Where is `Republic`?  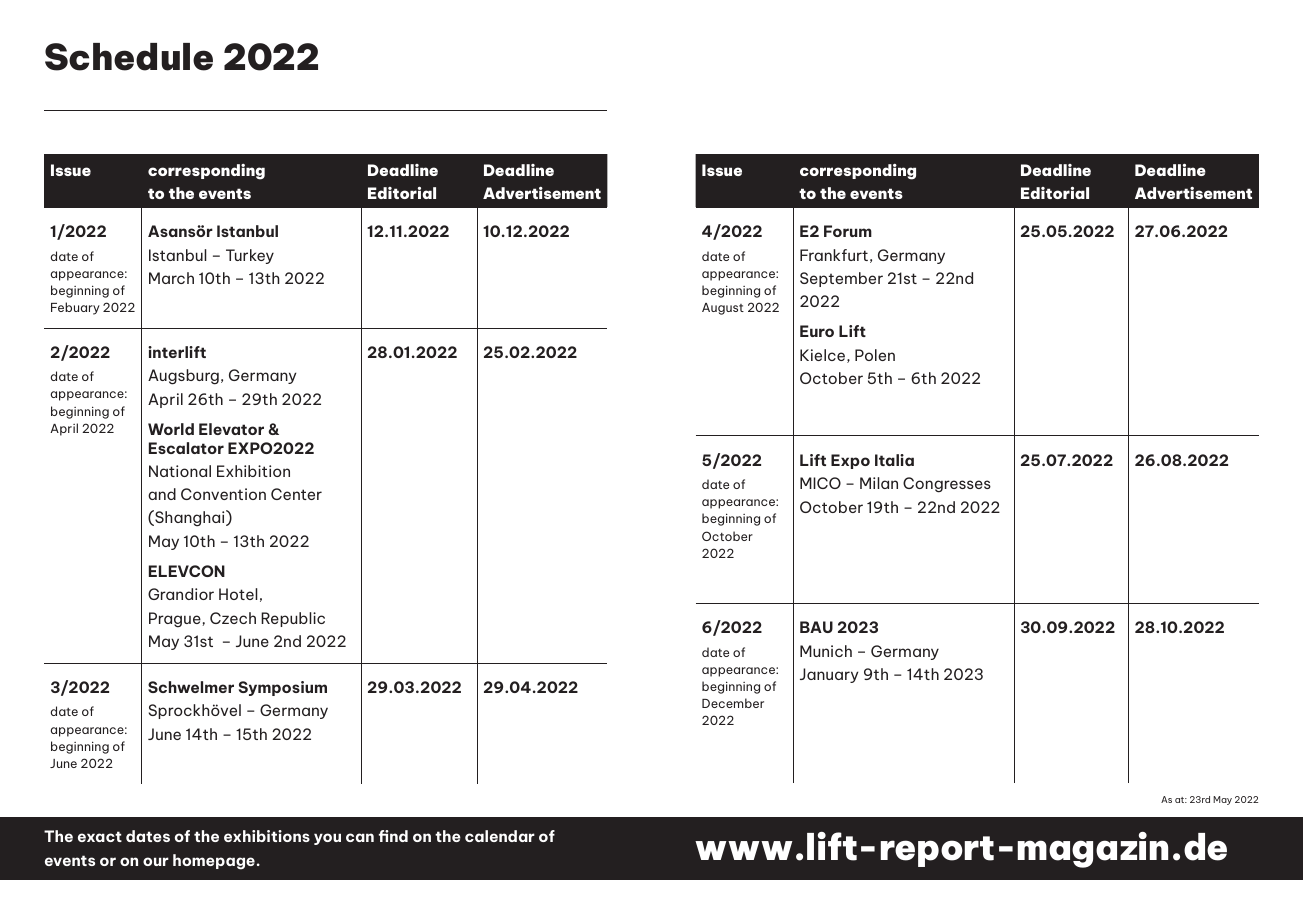 Republic is located at coordinates (293, 619).
